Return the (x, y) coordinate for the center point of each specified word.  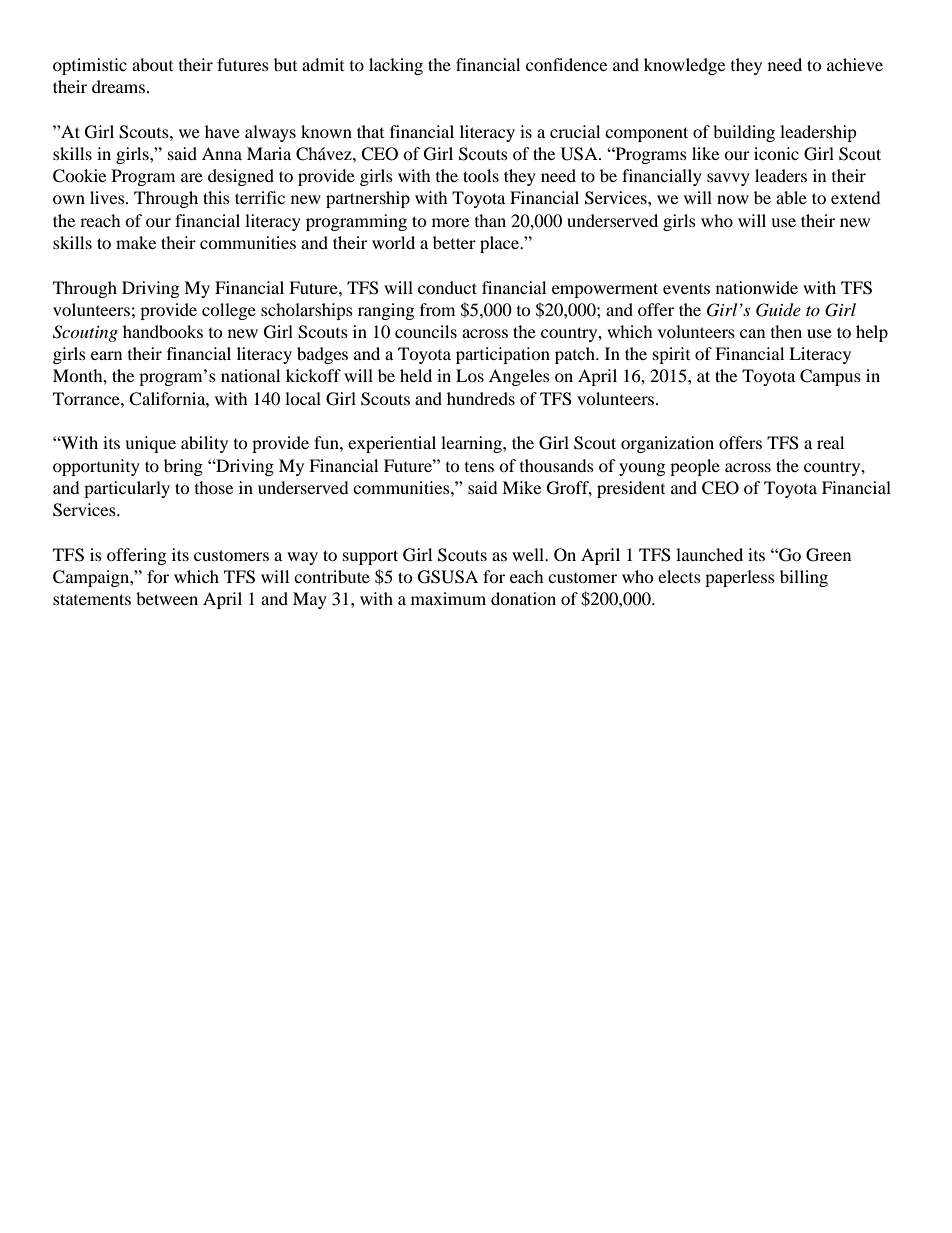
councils (426, 331)
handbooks (163, 331)
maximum (448, 598)
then (786, 331)
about (152, 64)
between (167, 598)
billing (804, 578)
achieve (855, 64)
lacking (396, 66)
